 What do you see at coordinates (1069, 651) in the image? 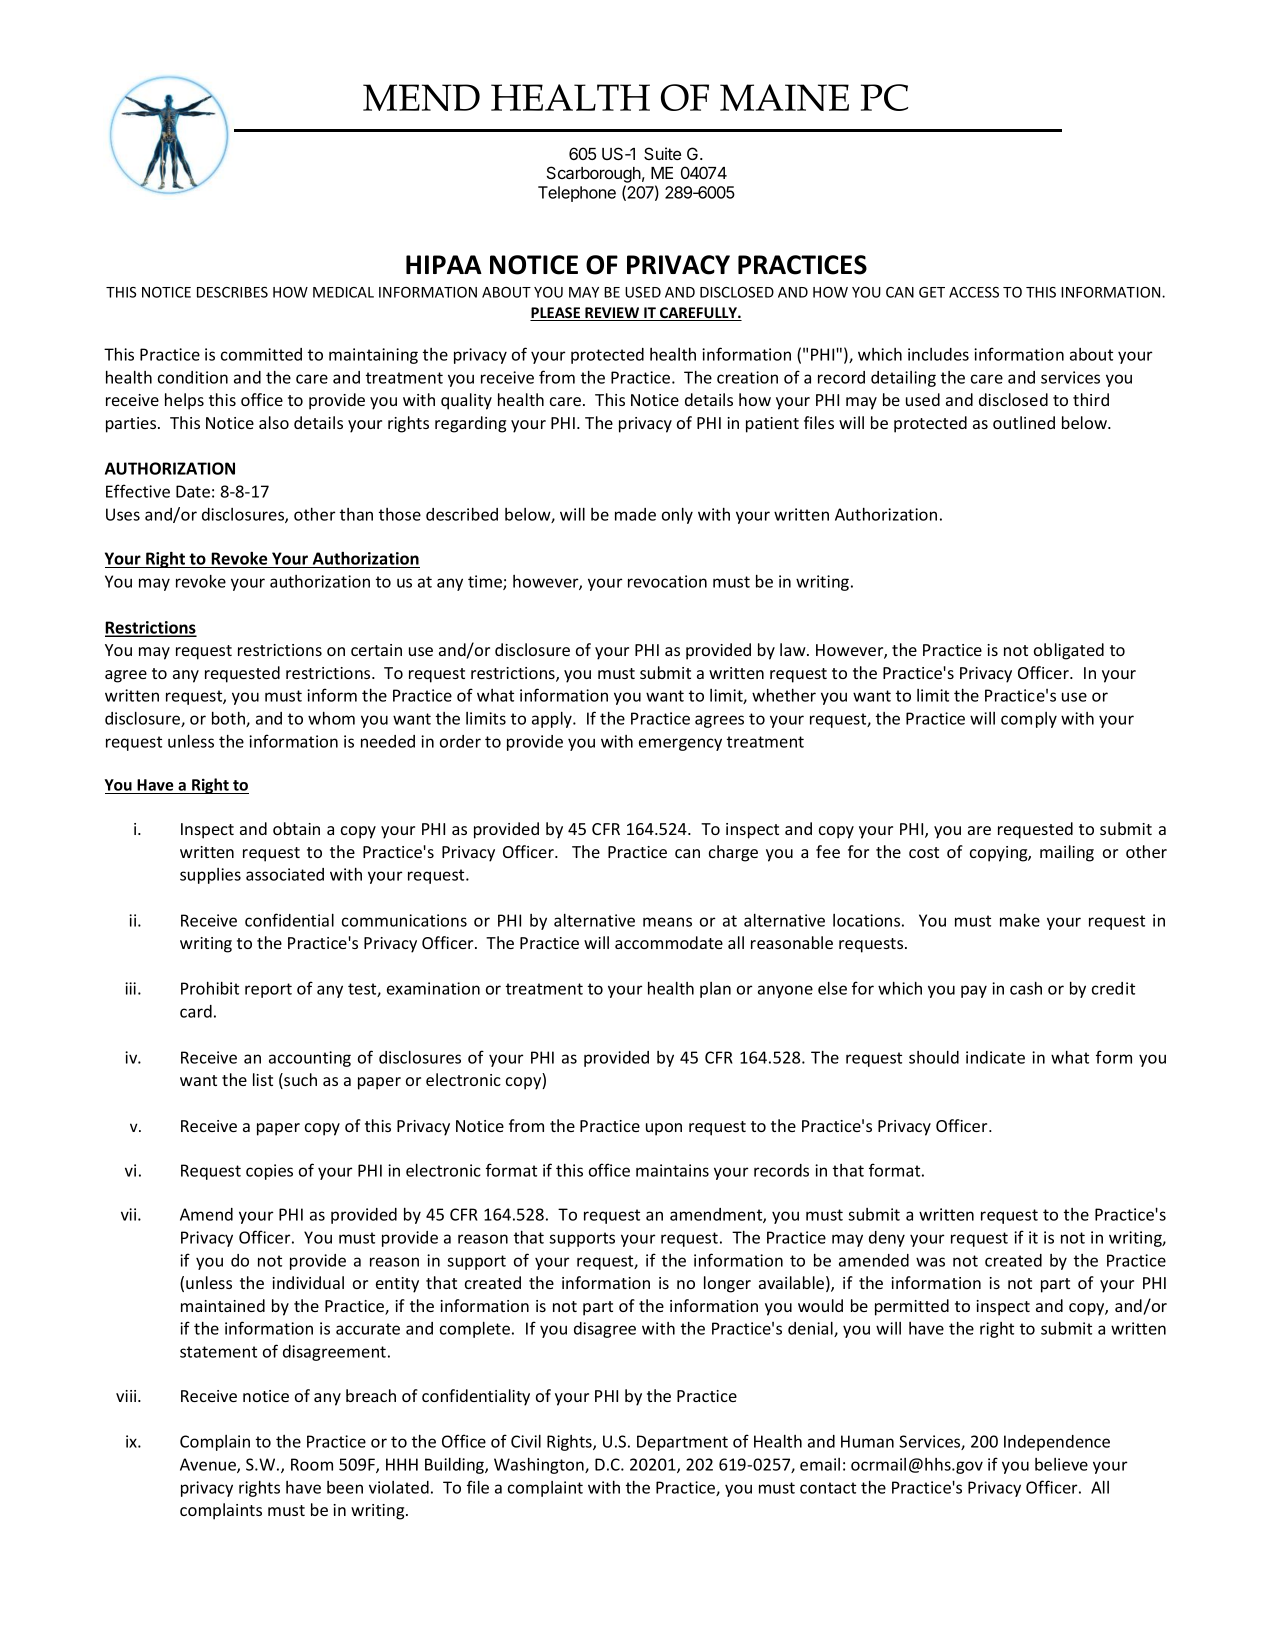
I see `obligated` at bounding box center [1069, 651].
